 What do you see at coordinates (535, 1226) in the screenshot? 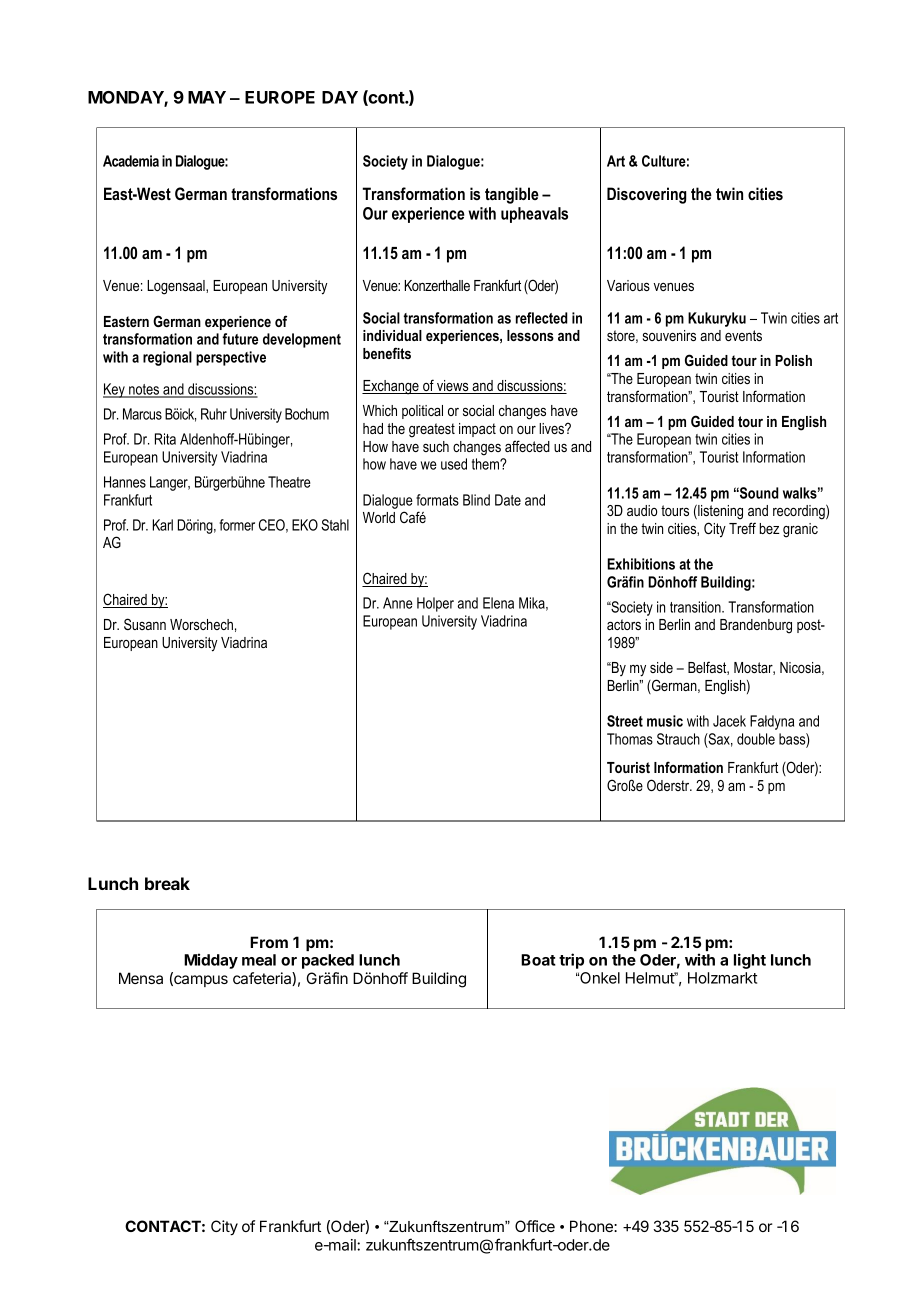
I see `Office` at bounding box center [535, 1226].
